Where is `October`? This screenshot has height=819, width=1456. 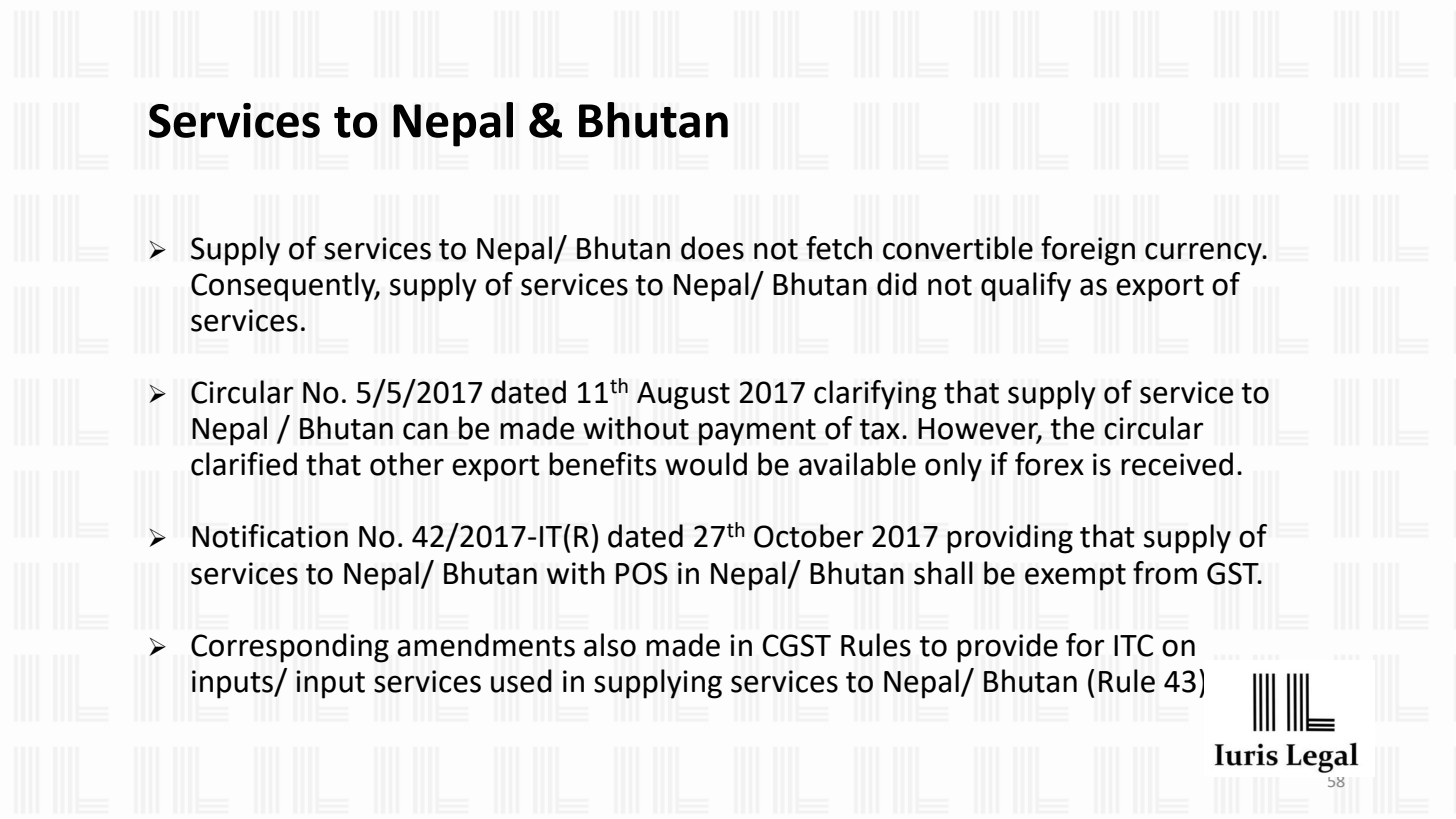 October is located at coordinates (809, 536).
